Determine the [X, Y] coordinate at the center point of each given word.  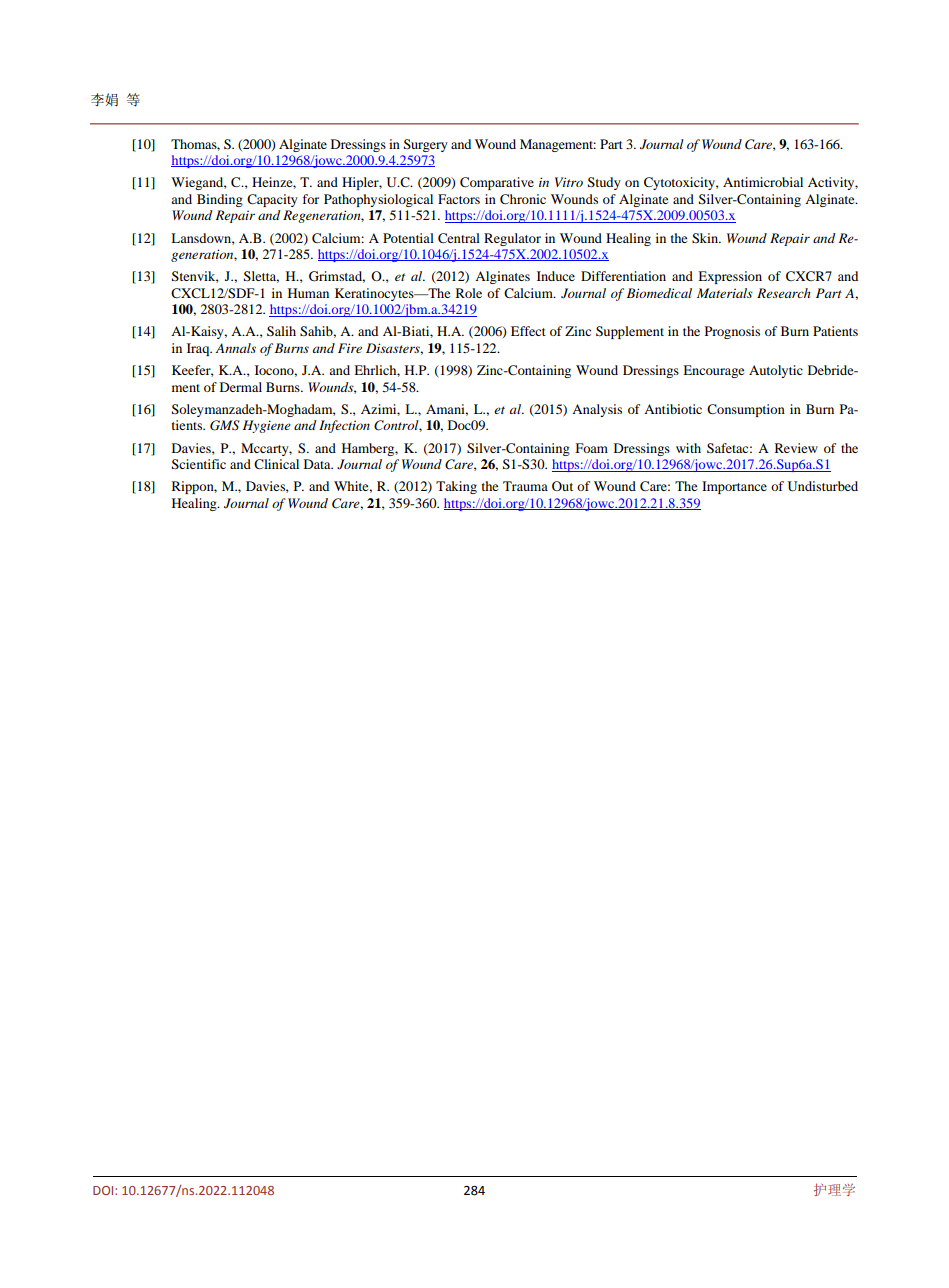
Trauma [525, 486]
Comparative [497, 183]
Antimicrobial [763, 182]
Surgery [426, 145]
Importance [734, 487]
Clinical [276, 464]
